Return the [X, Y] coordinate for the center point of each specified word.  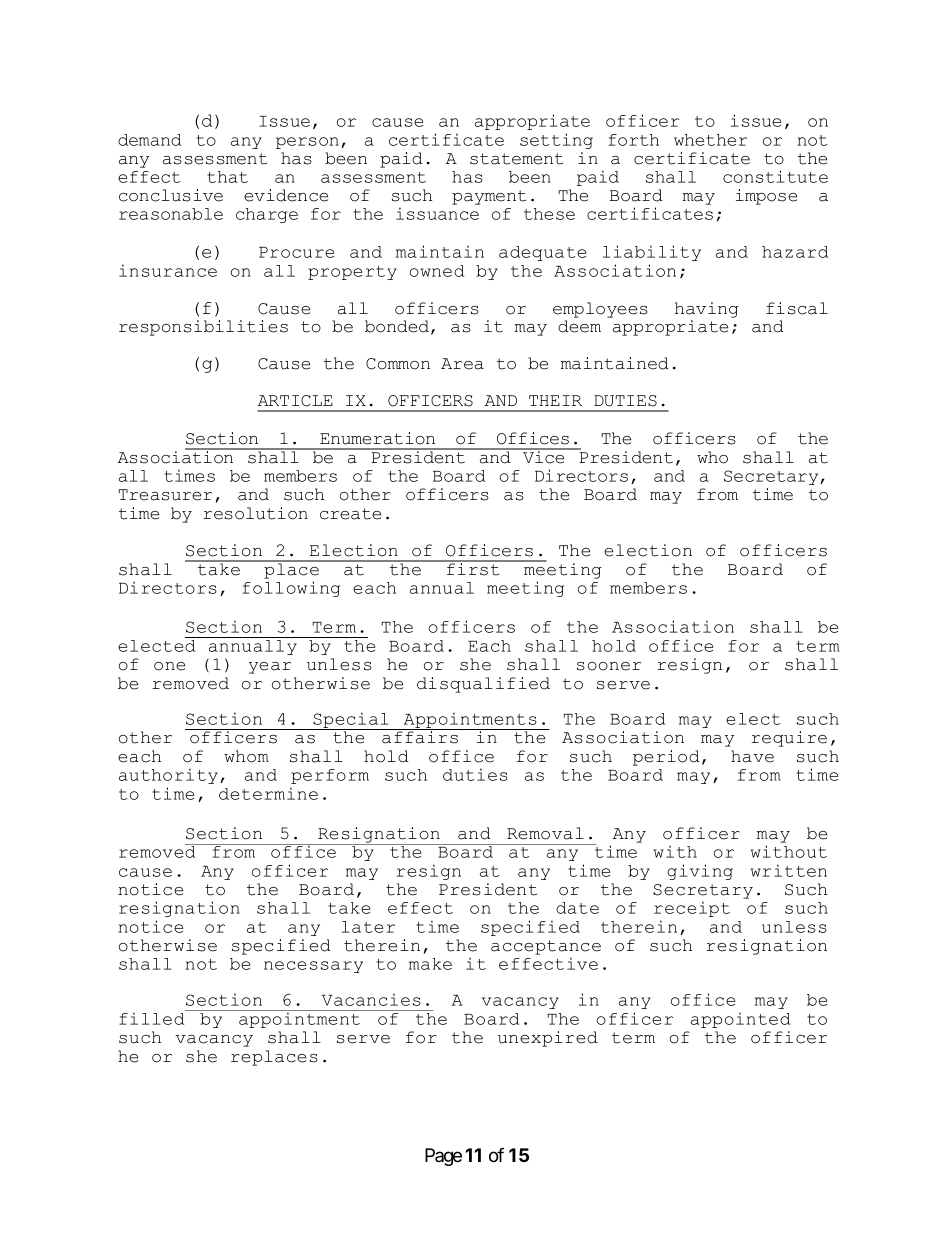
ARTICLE [295, 401]
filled [153, 1017]
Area [462, 364]
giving [700, 872]
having [707, 310]
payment [489, 197]
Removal [545, 833]
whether [710, 140]
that [227, 177]
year [270, 668]
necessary [313, 967]
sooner [609, 666]
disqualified [483, 685]
